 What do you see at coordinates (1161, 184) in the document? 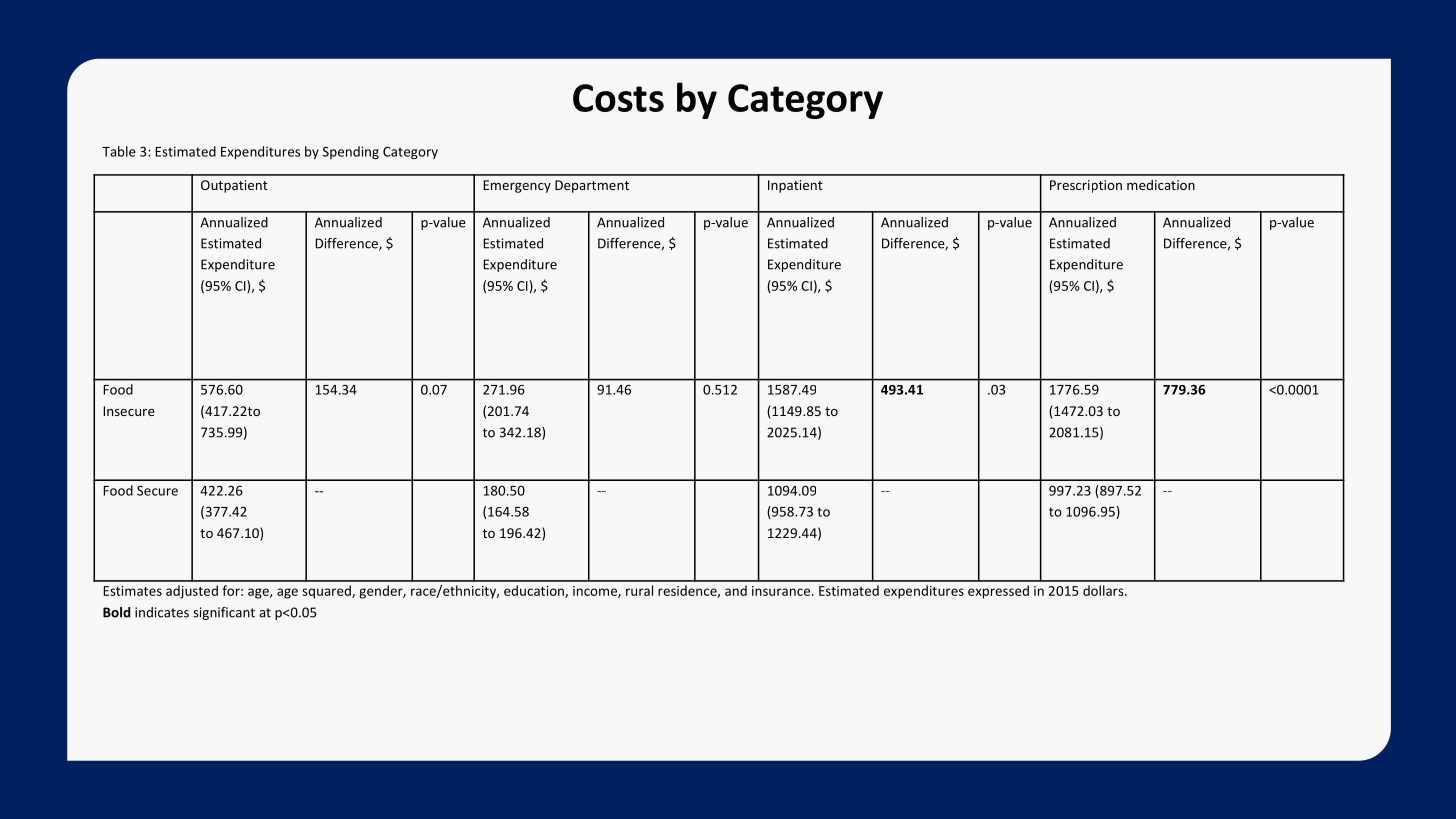
I see `medication` at bounding box center [1161, 184].
